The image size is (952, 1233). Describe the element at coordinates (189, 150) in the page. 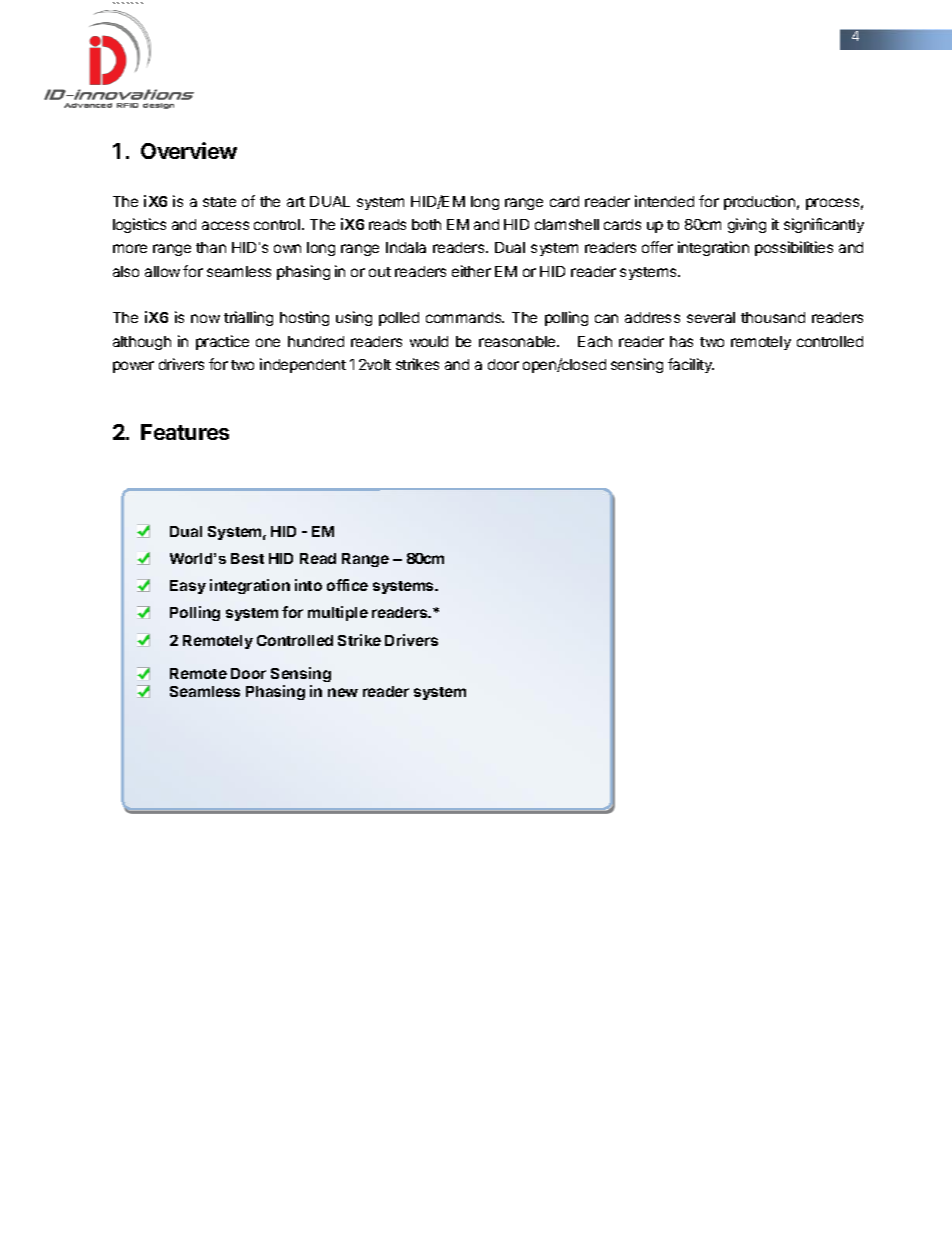

I see `Overview` at that location.
